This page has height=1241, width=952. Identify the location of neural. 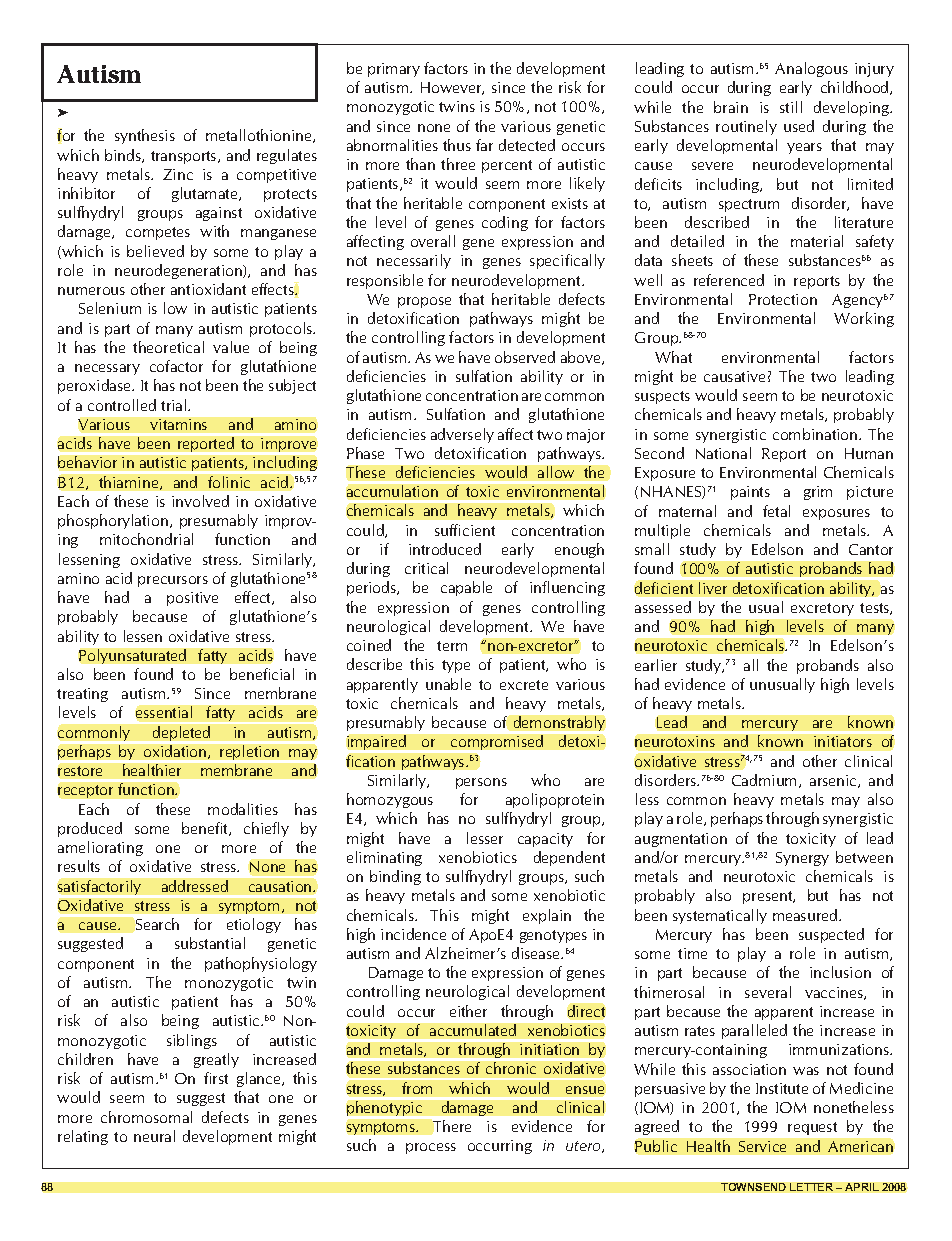
(154, 1136).
